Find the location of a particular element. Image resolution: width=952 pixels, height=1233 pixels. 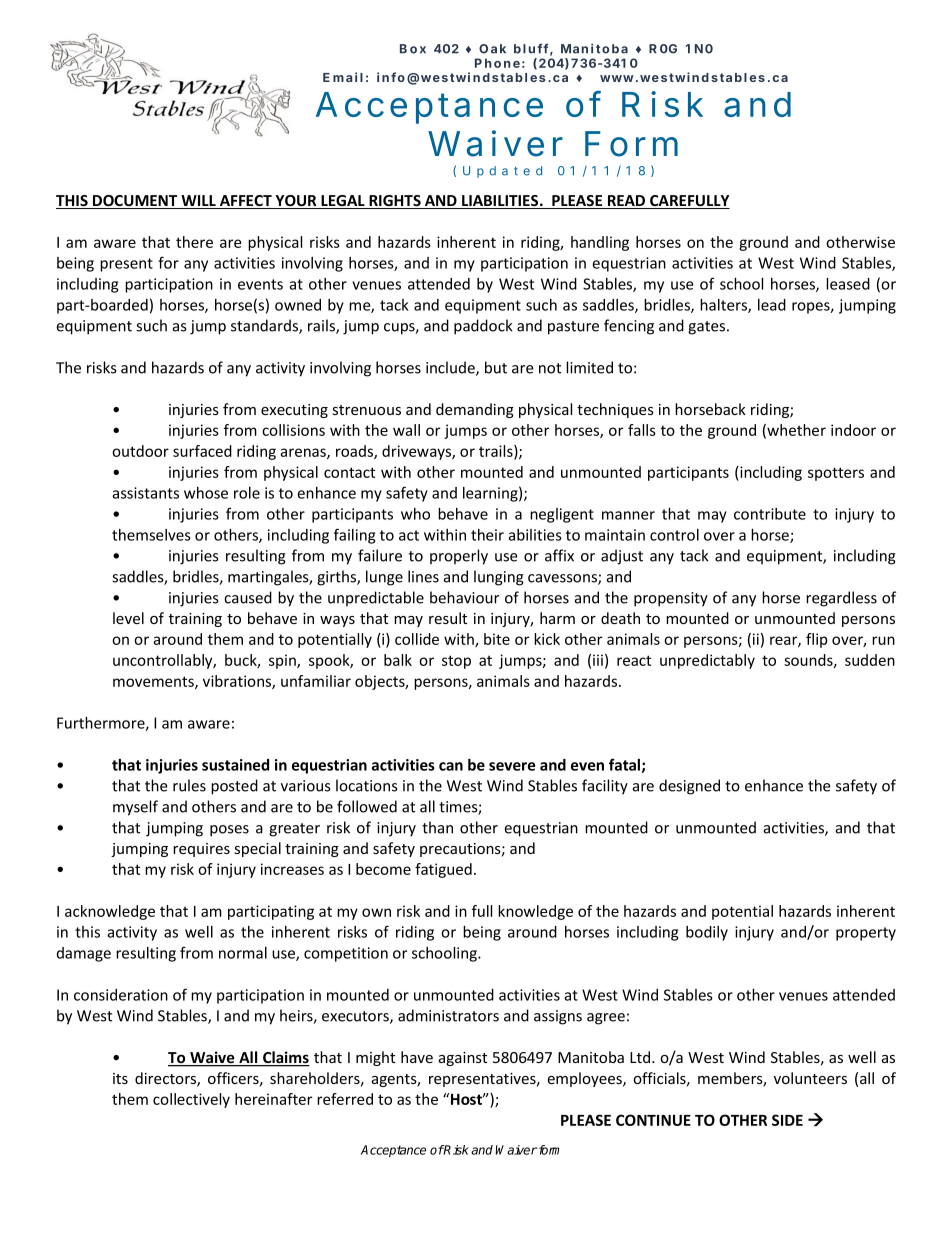

flip is located at coordinates (817, 640).
